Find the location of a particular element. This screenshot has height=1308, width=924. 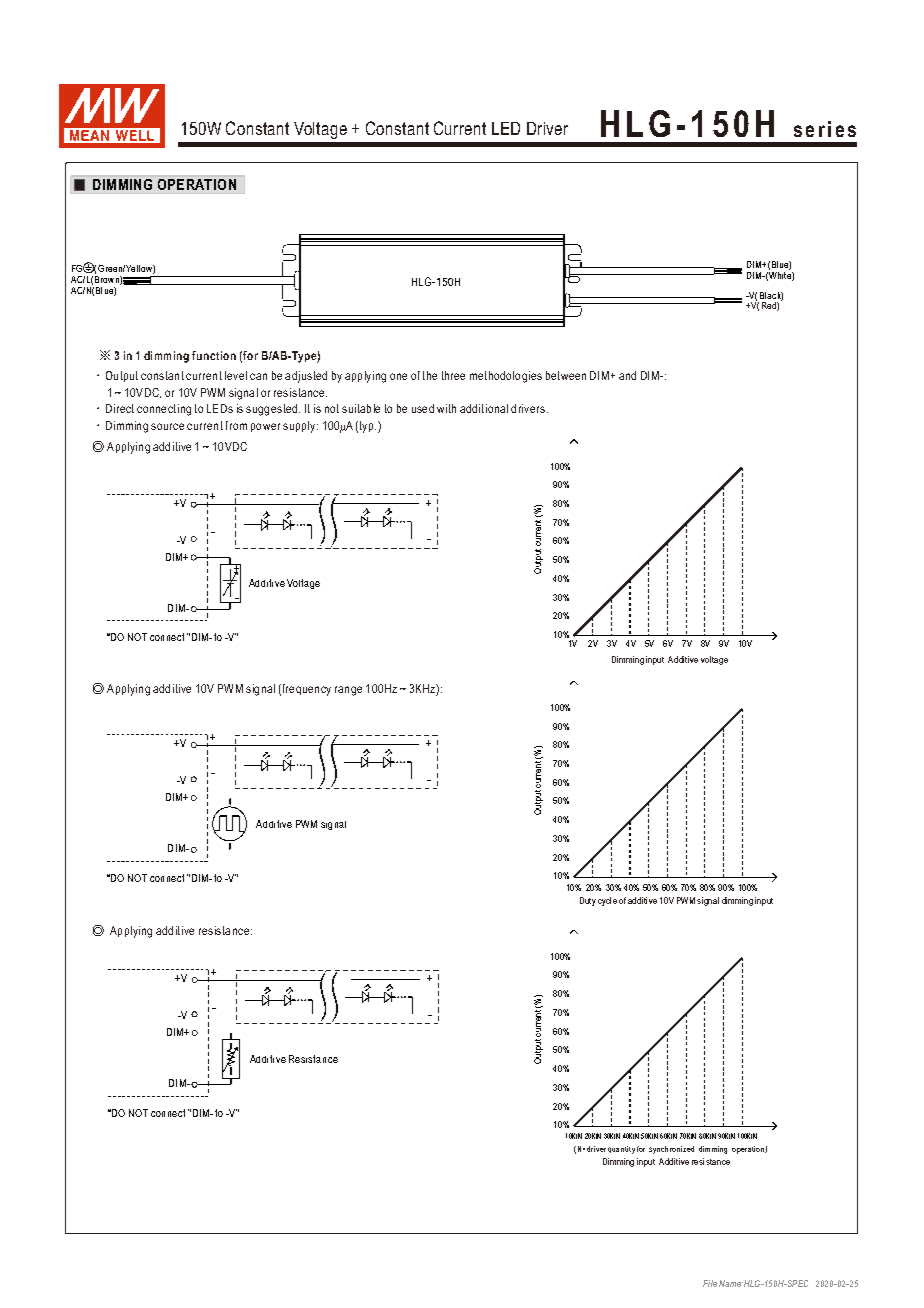

synchronized is located at coordinates (671, 1150).
